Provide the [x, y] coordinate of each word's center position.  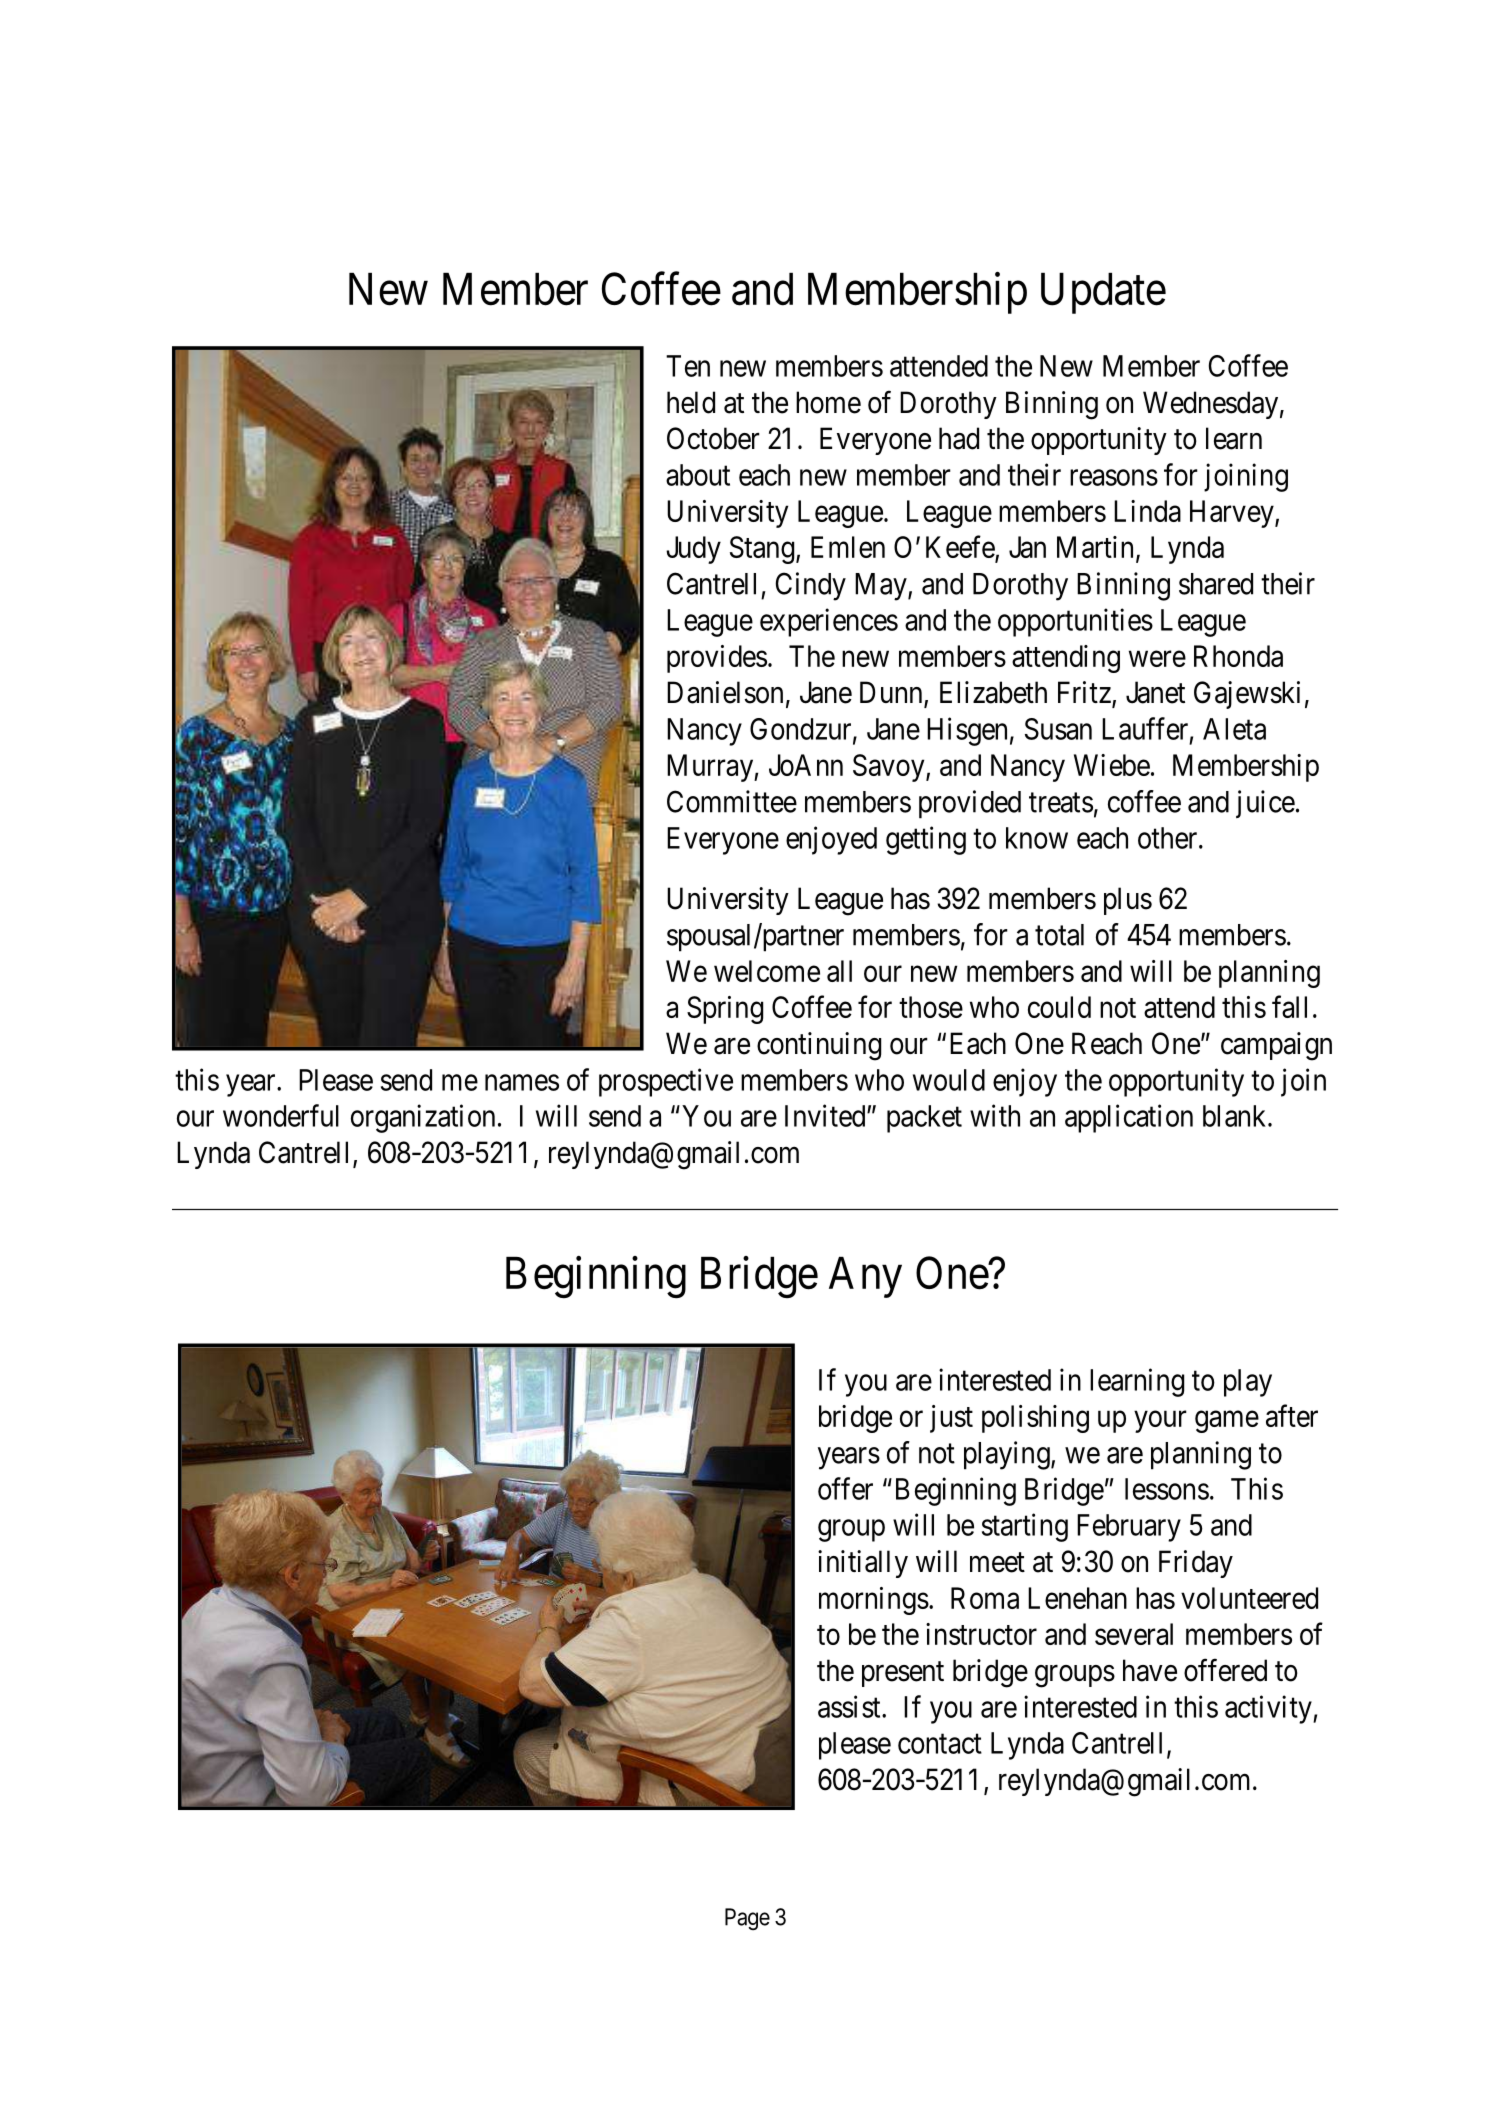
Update [1103, 293]
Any [865, 1277]
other [1169, 838]
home [828, 402]
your [1160, 1422]
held [691, 402]
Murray [711, 768]
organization [423, 1118]
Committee [732, 801]
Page [747, 1919]
